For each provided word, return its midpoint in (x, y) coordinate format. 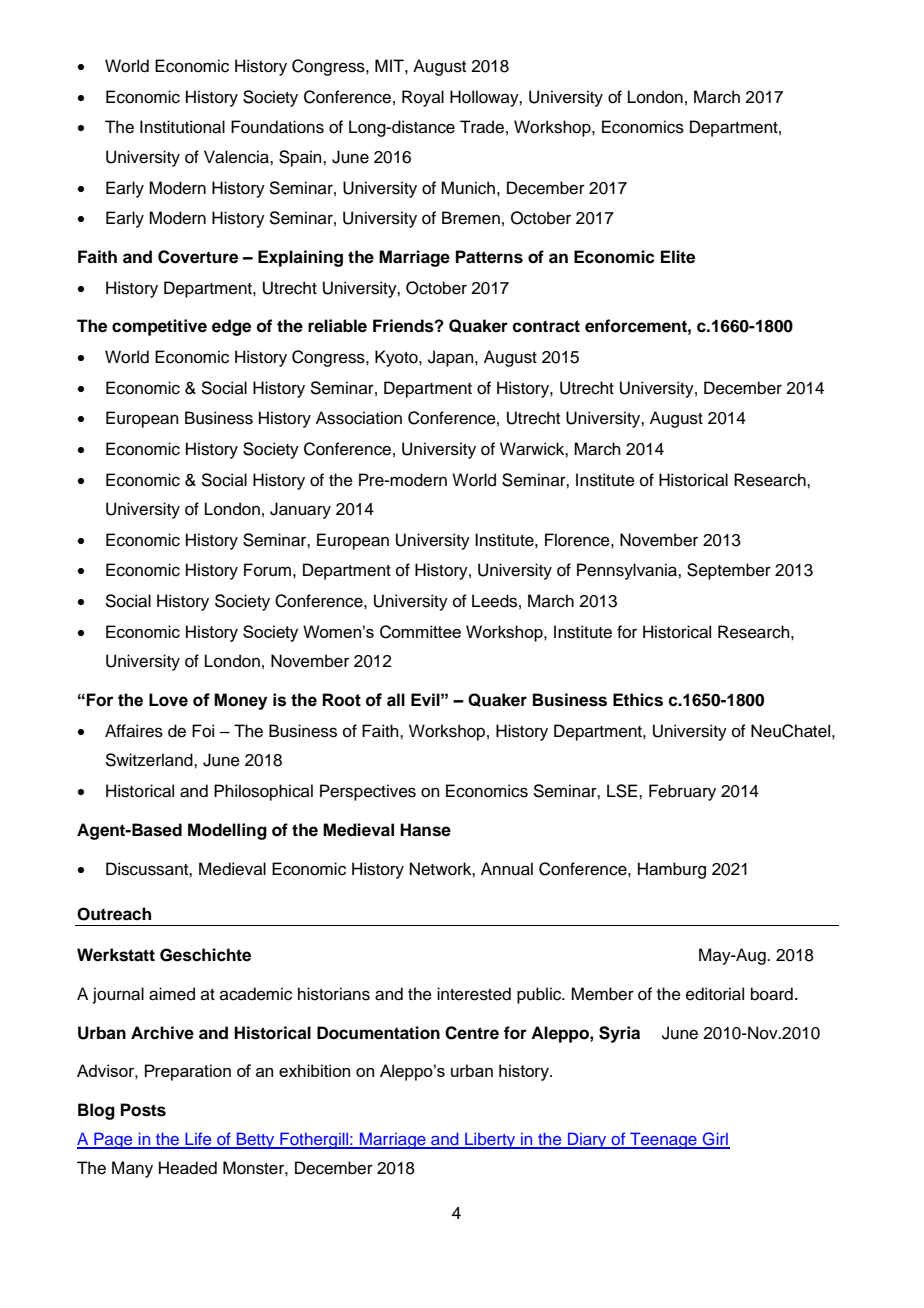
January (300, 510)
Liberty (490, 1140)
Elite (678, 257)
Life (198, 1140)
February (682, 792)
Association (359, 418)
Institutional (182, 127)
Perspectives (368, 792)
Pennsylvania (628, 571)
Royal (423, 98)
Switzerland (150, 760)
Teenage (663, 1140)
